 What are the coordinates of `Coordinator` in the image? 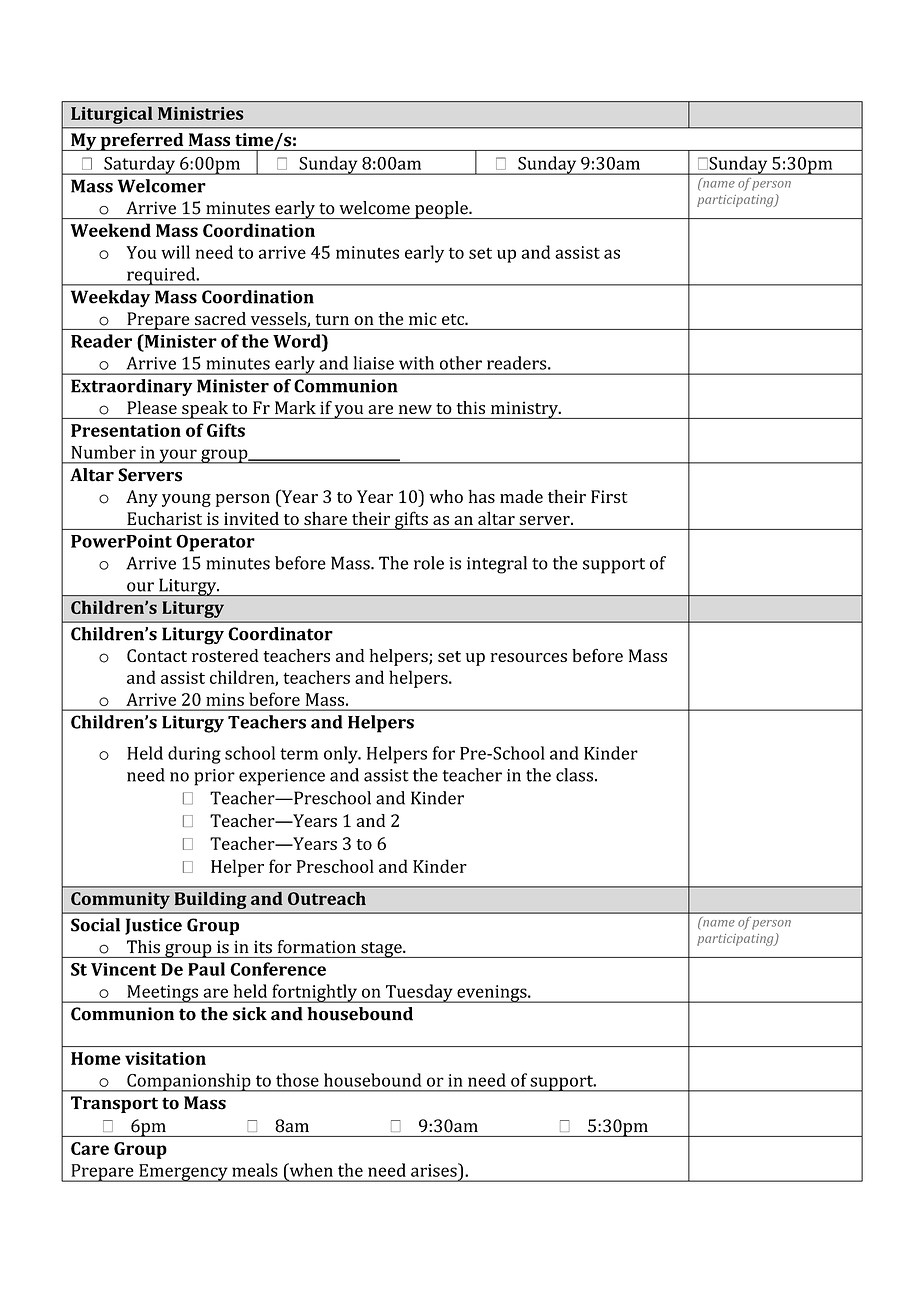 It's located at (280, 634).
